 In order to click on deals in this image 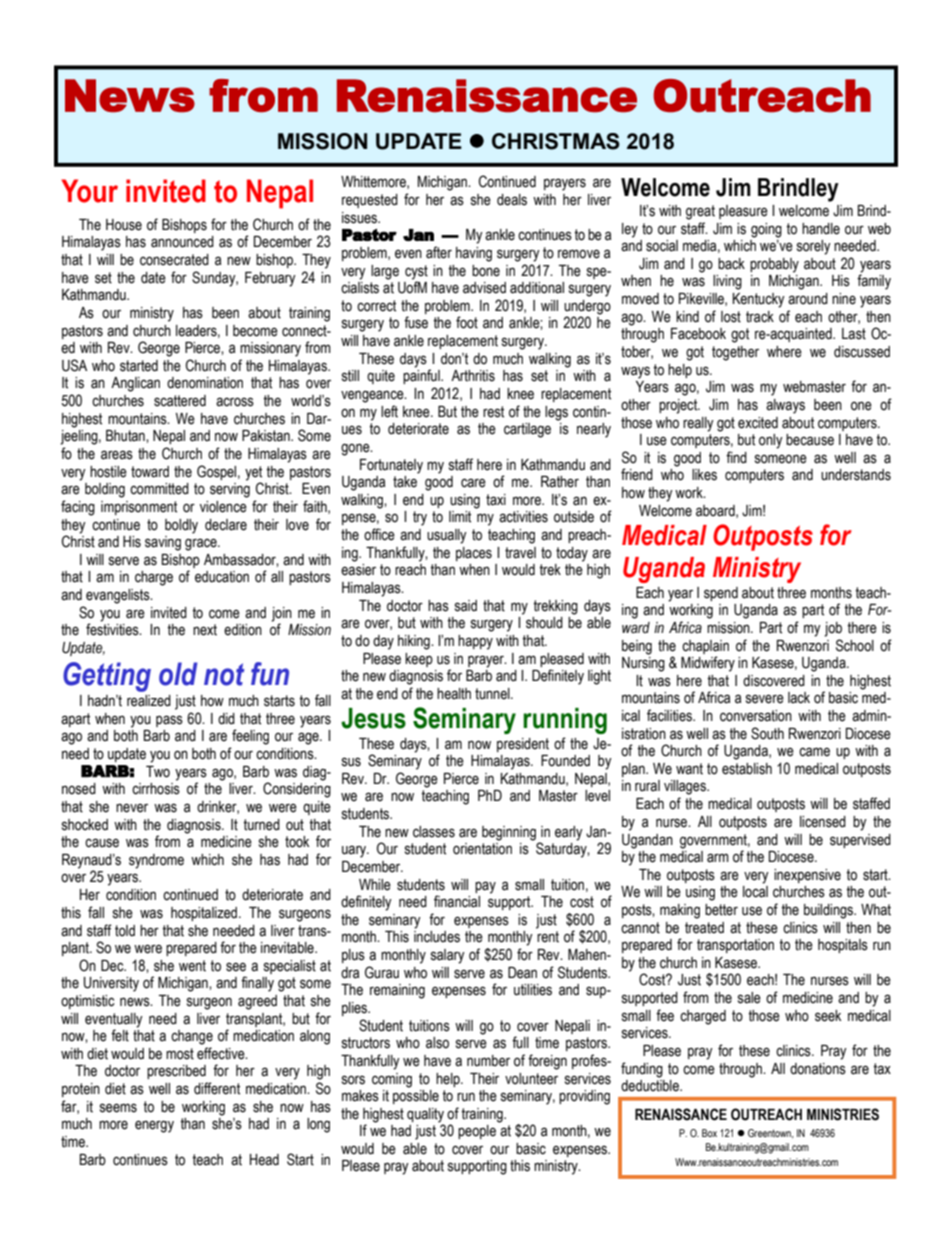, I will do `click(512, 200)`.
